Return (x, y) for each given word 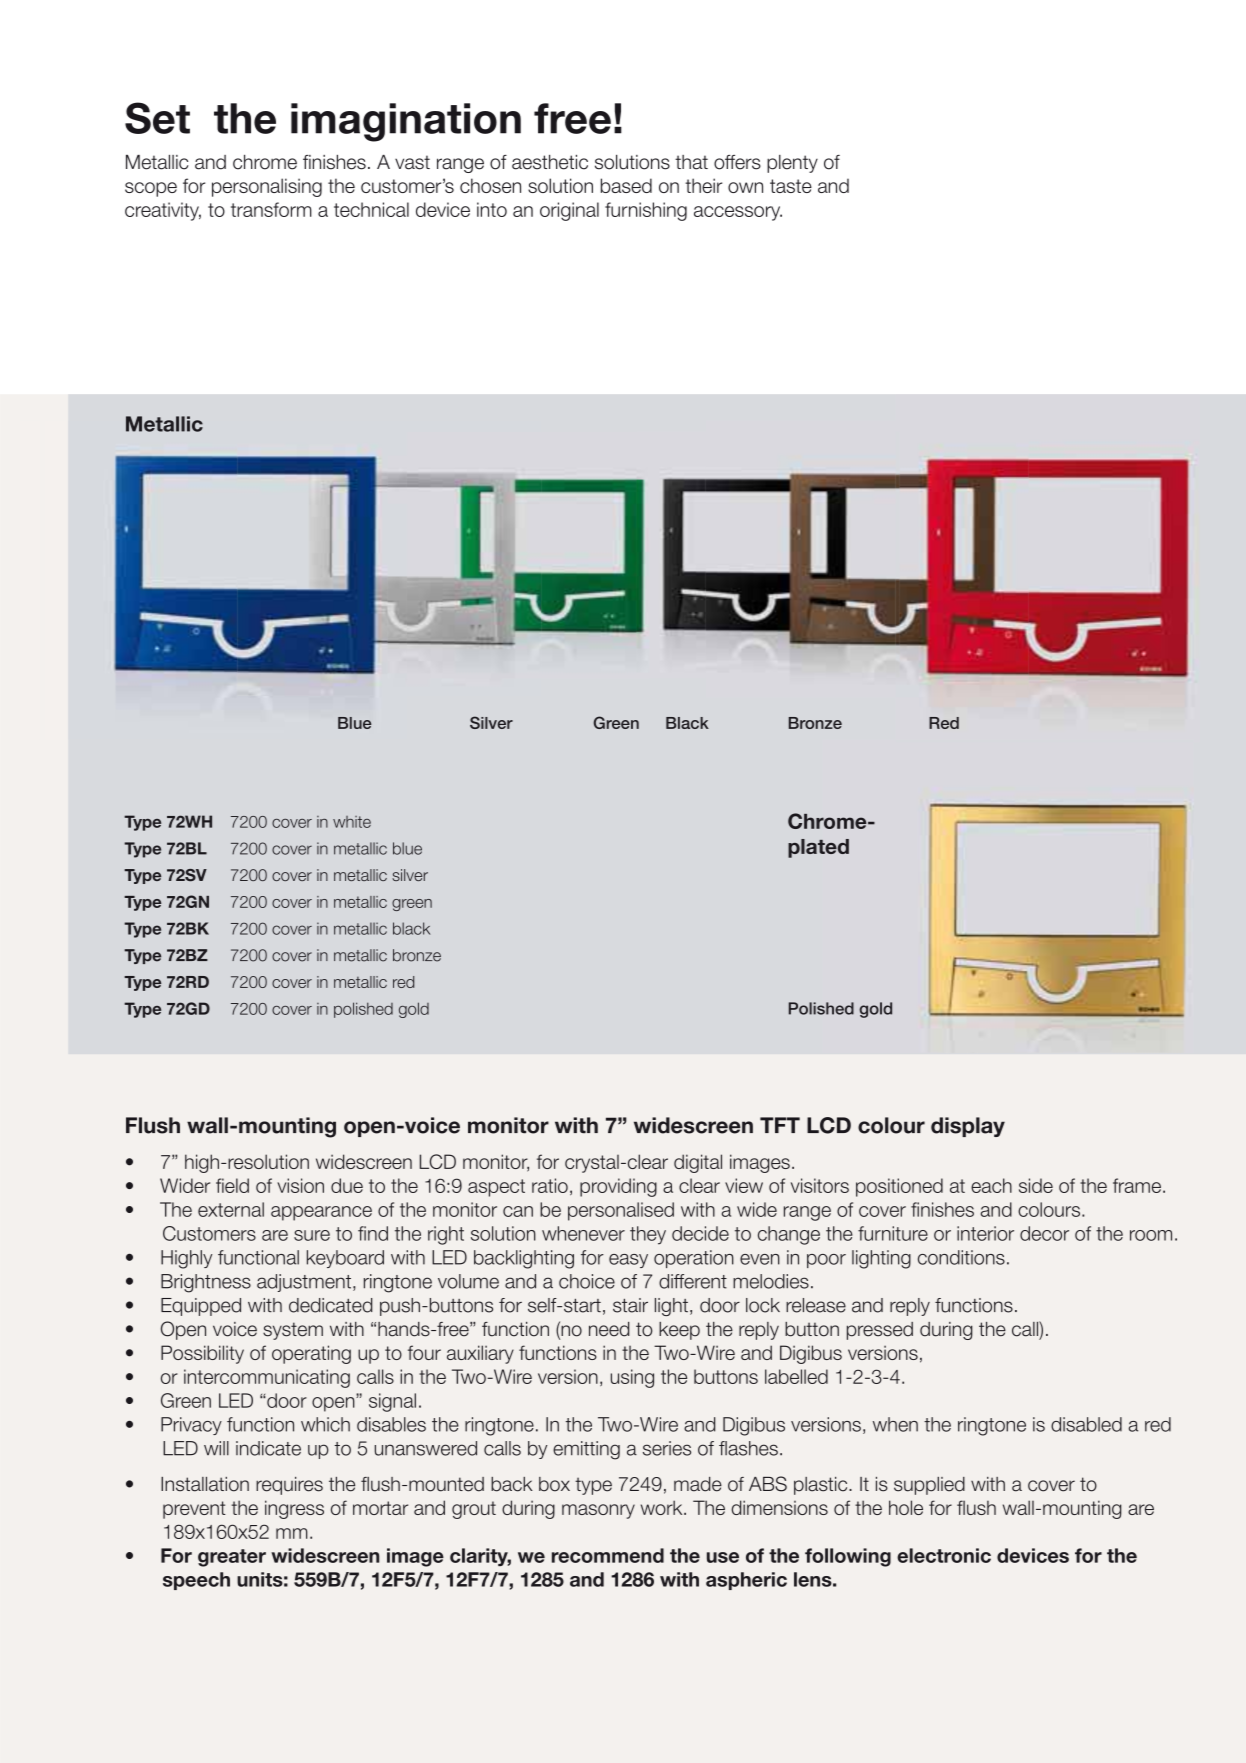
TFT (780, 1125)
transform (271, 209)
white (352, 822)
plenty (792, 164)
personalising (267, 187)
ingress (294, 1509)
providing (618, 1187)
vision (300, 1185)
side (1036, 1185)
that (691, 162)
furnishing (646, 211)
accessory (738, 213)
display (968, 1127)
